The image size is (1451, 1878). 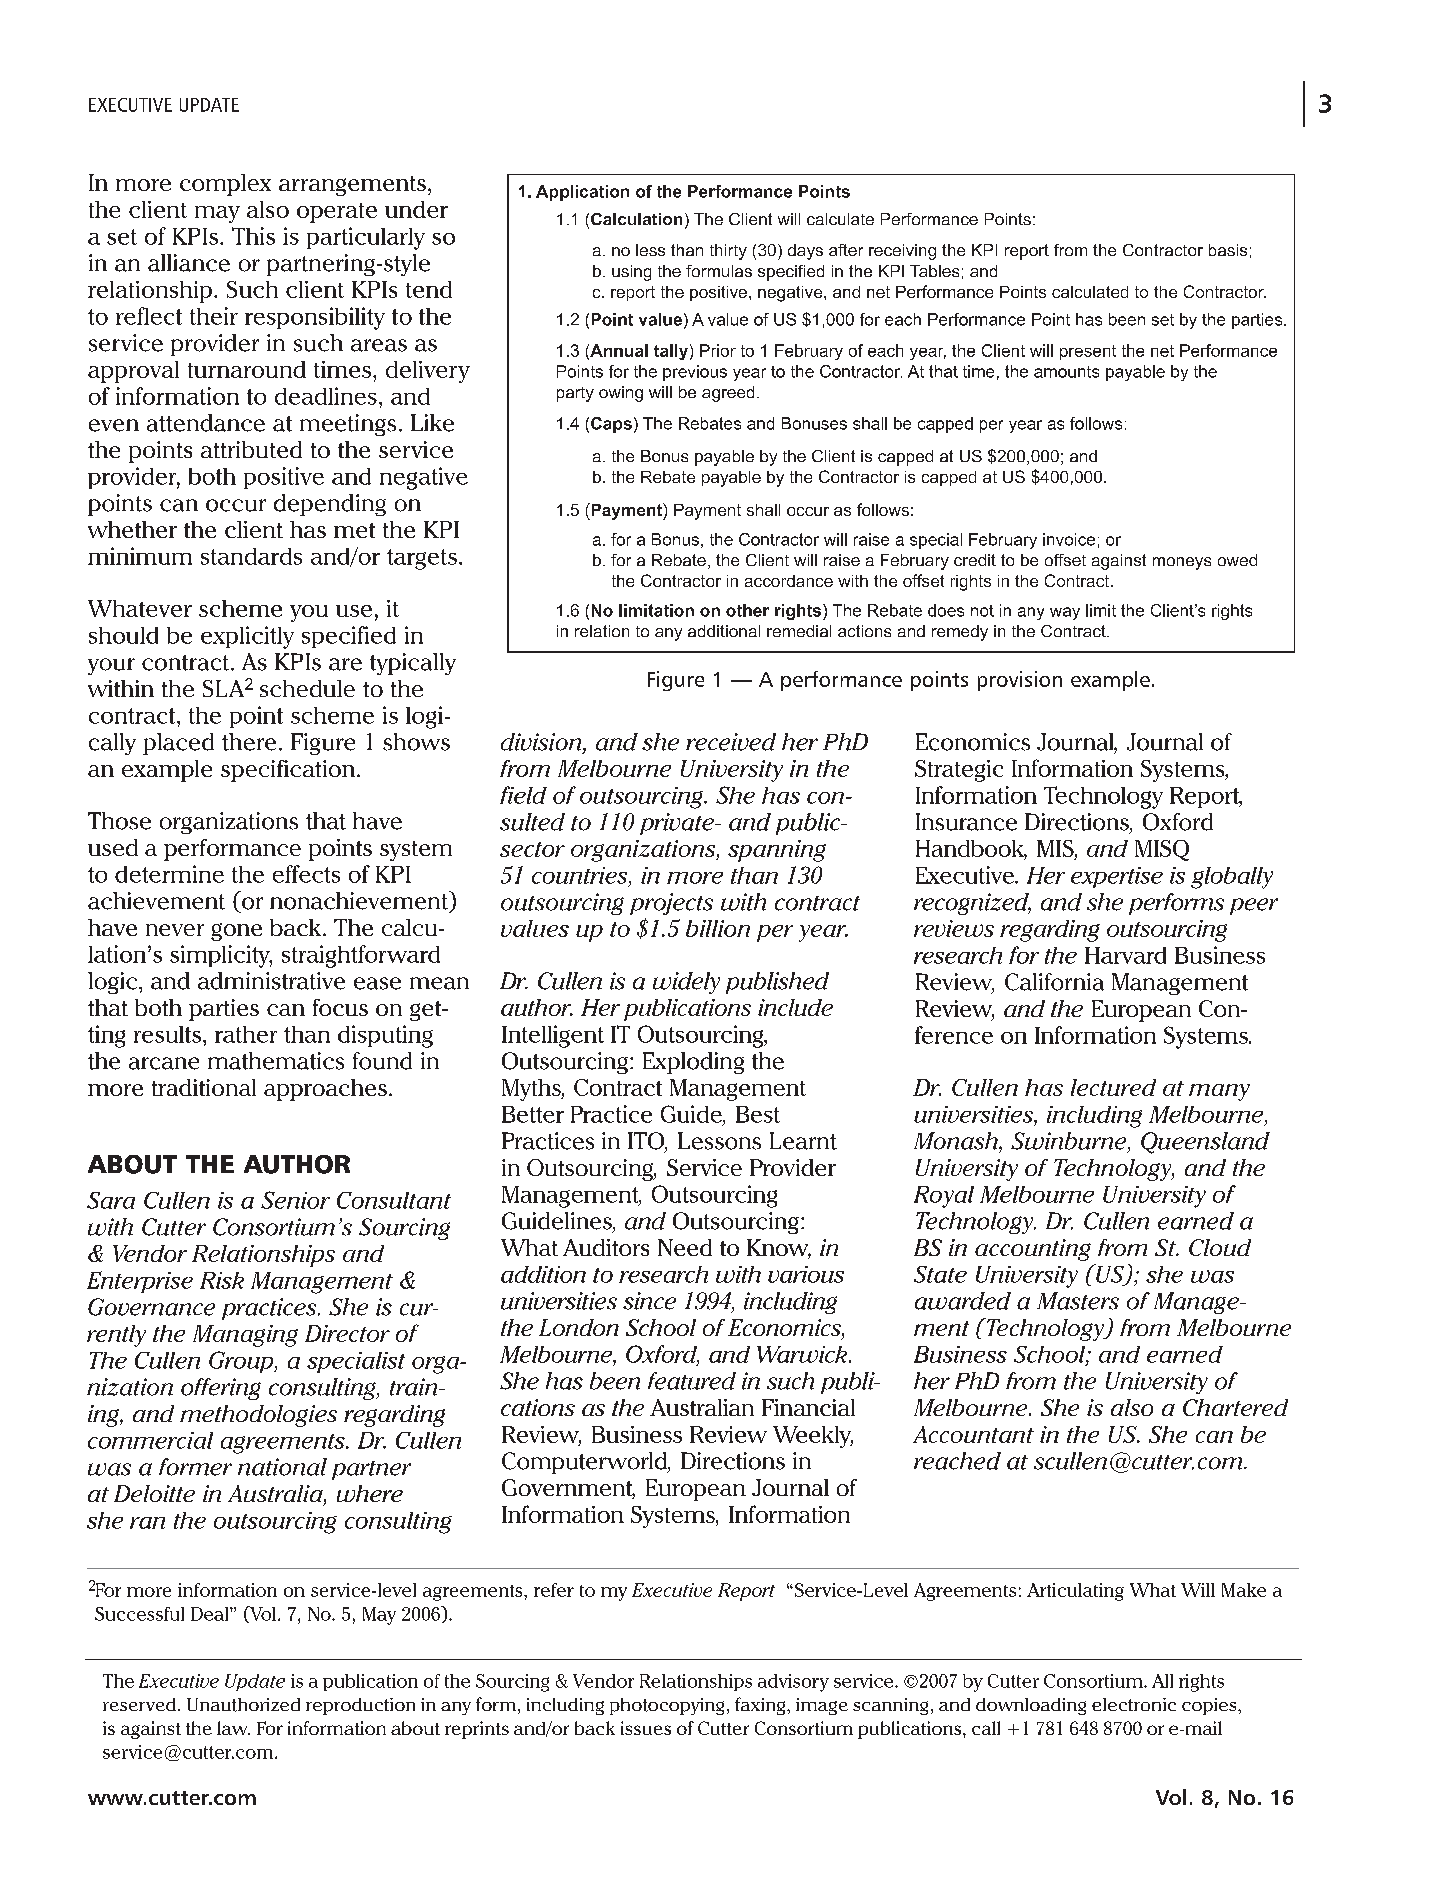 What do you see at coordinates (253, 236) in the page?
I see `This` at bounding box center [253, 236].
